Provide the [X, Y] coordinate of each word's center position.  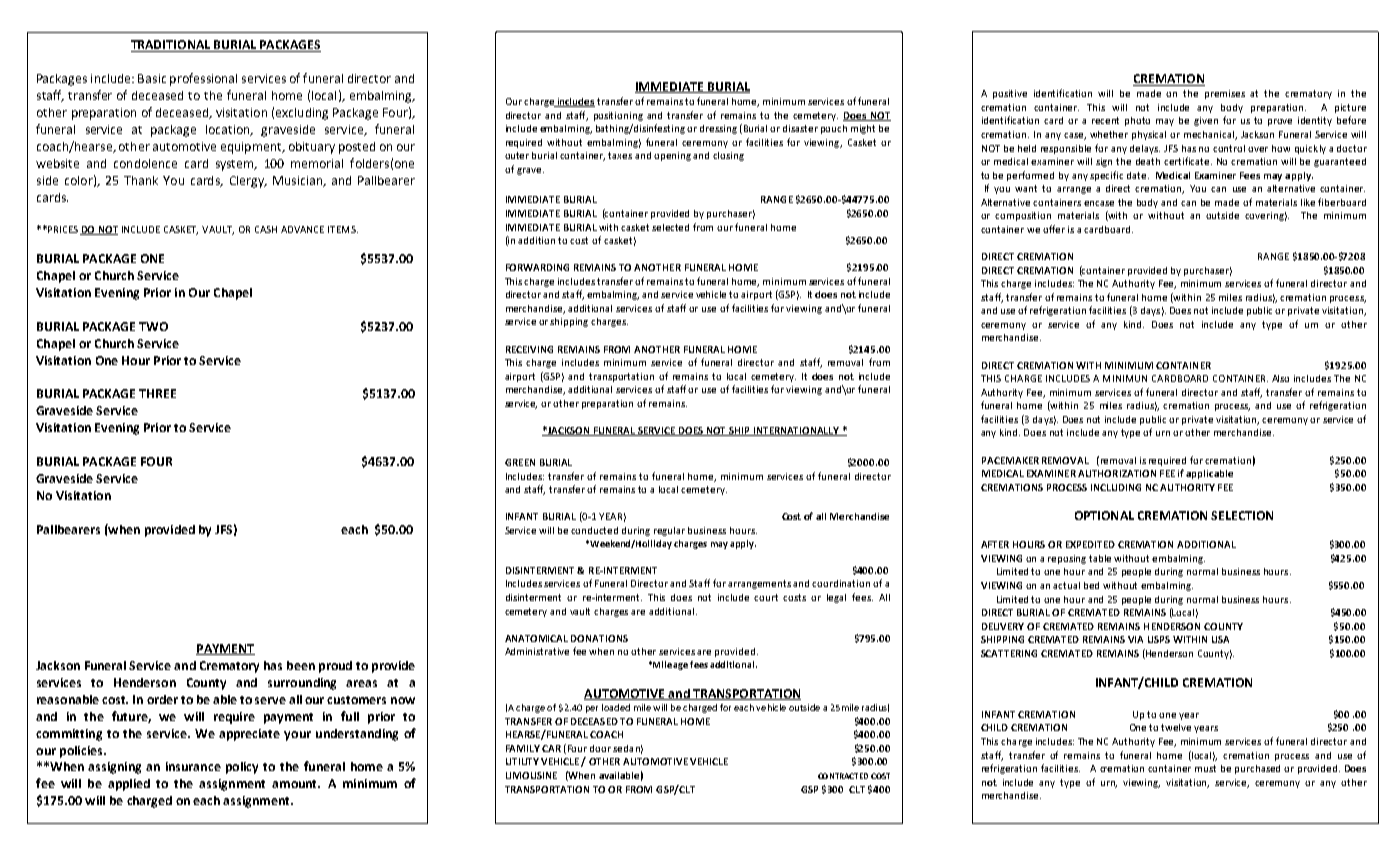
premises [1225, 94]
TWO [153, 326]
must [1205, 768]
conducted [594, 530]
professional [203, 79]
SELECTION [1242, 515]
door [600, 748]
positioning [618, 116]
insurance [193, 766]
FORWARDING [537, 267]
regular [669, 531]
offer [1054, 229]
